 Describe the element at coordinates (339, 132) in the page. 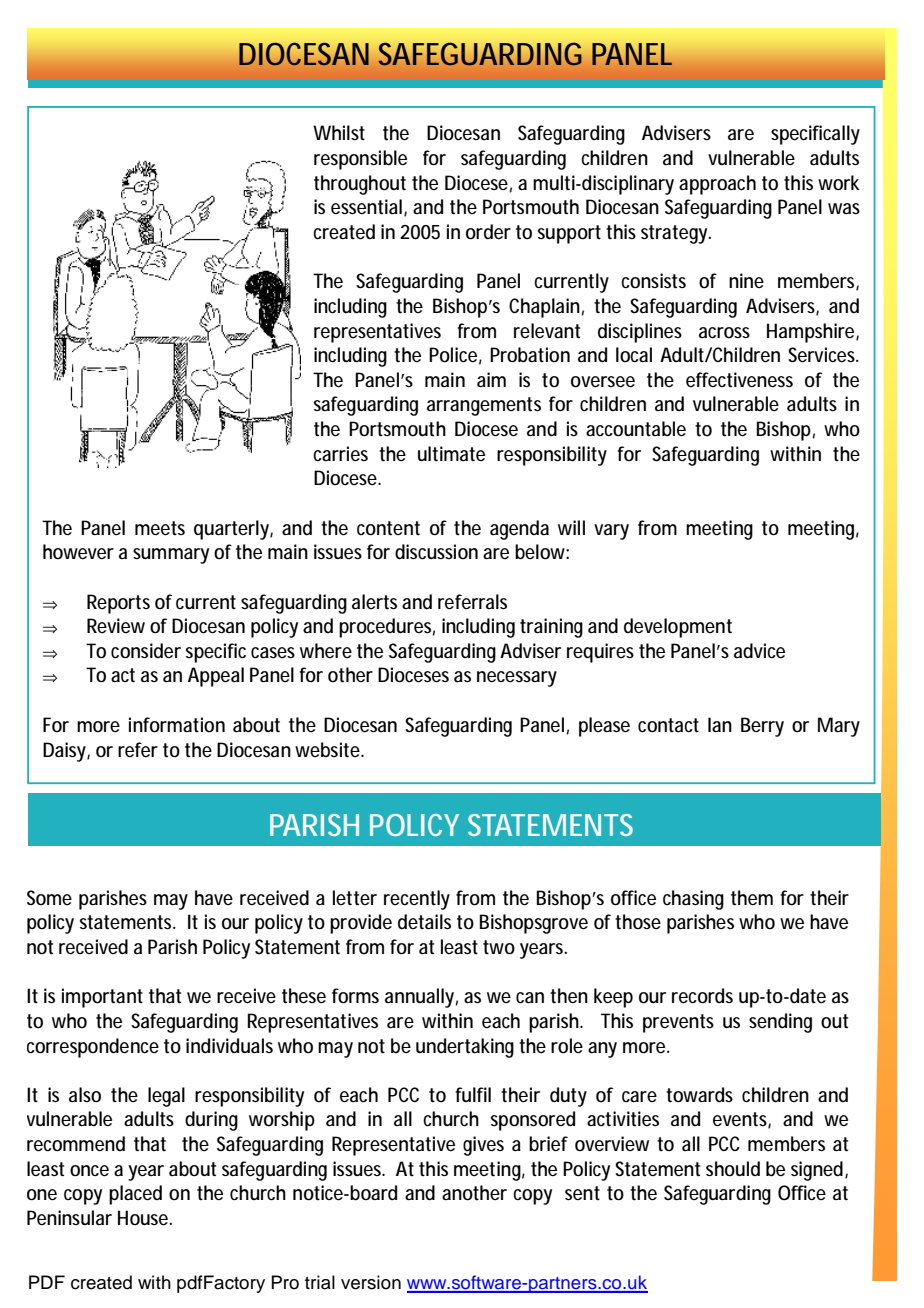

I see `Whilst` at that location.
